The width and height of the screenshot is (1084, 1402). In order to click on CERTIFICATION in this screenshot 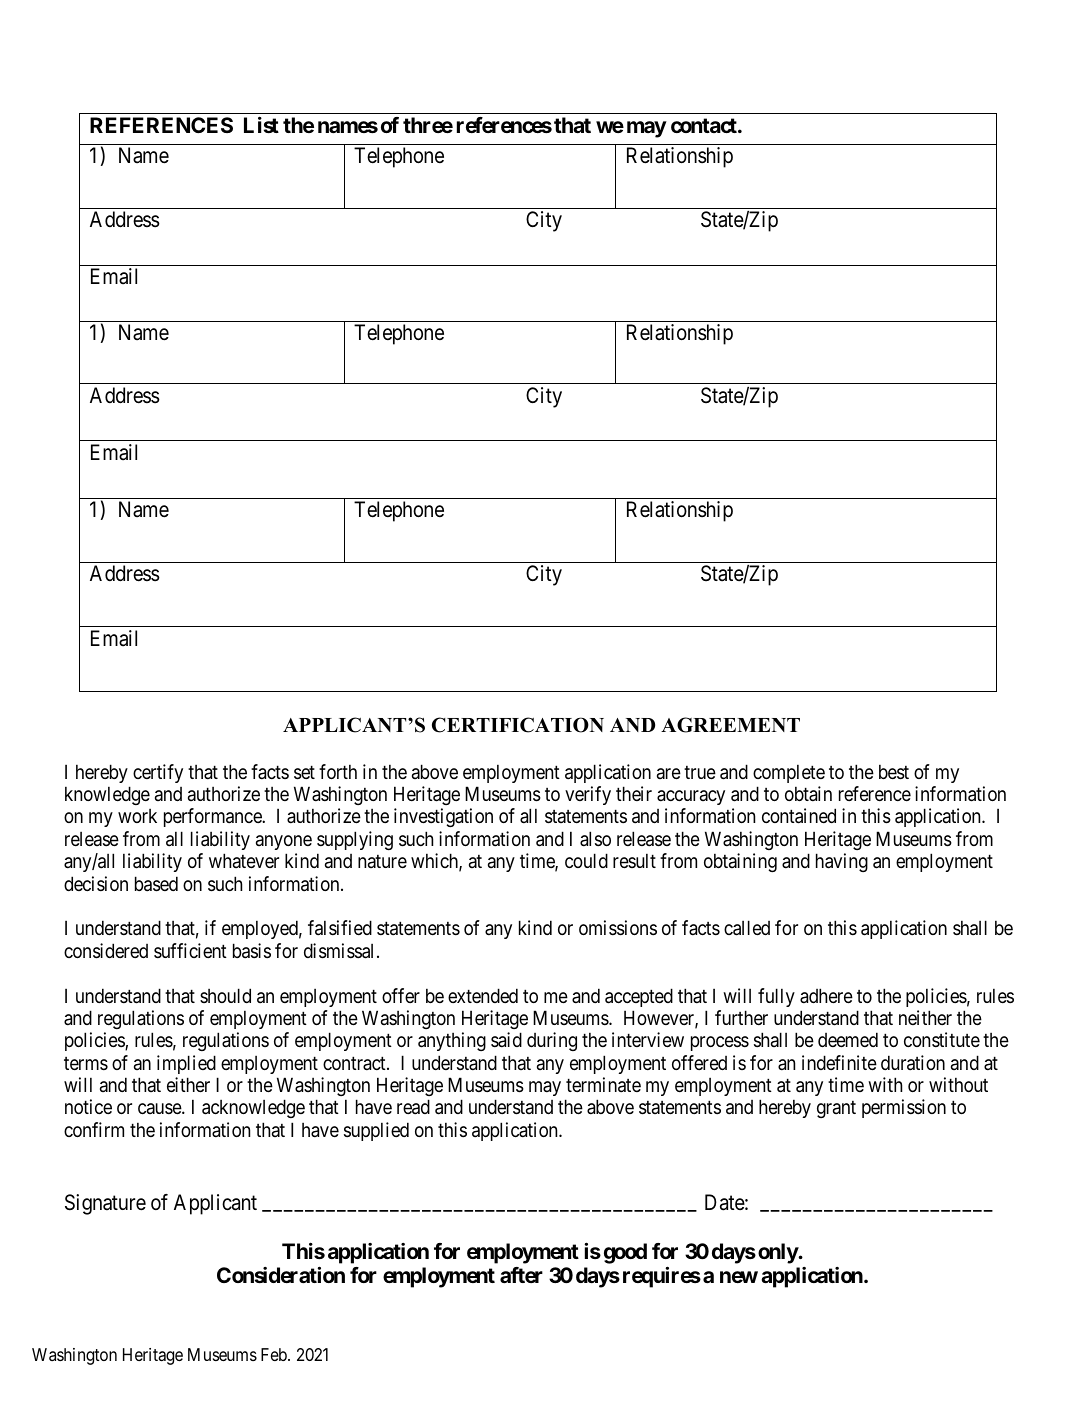, I will do `click(518, 725)`.
